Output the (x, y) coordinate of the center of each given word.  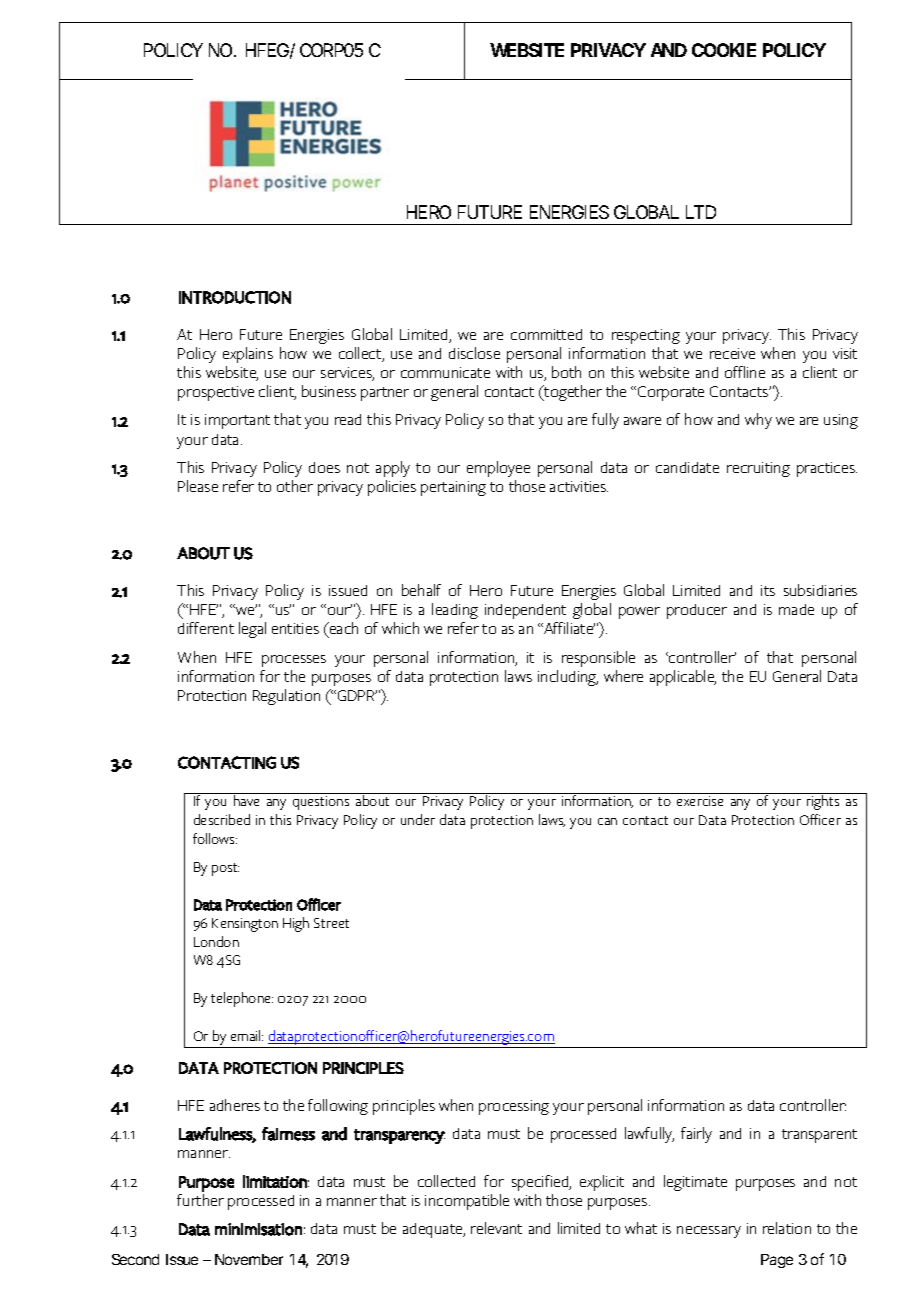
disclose (474, 353)
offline (745, 372)
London (216, 941)
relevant (496, 1228)
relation (787, 1228)
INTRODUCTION (235, 297)
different (206, 628)
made (796, 609)
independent (525, 611)
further (200, 1200)
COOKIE (724, 50)
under (418, 819)
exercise (700, 801)
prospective (216, 393)
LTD (701, 212)
